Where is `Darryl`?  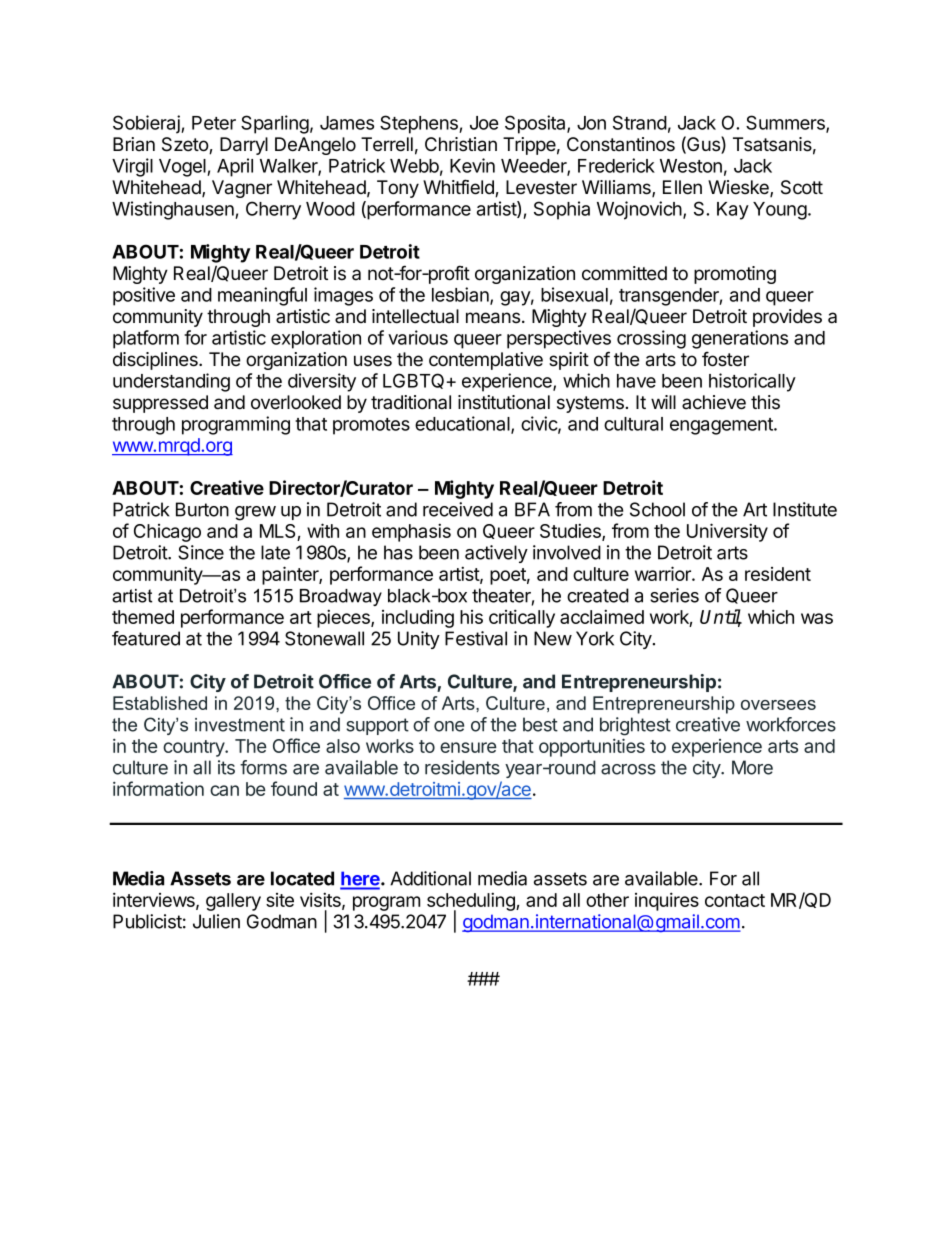 Darryl is located at coordinates (244, 146).
